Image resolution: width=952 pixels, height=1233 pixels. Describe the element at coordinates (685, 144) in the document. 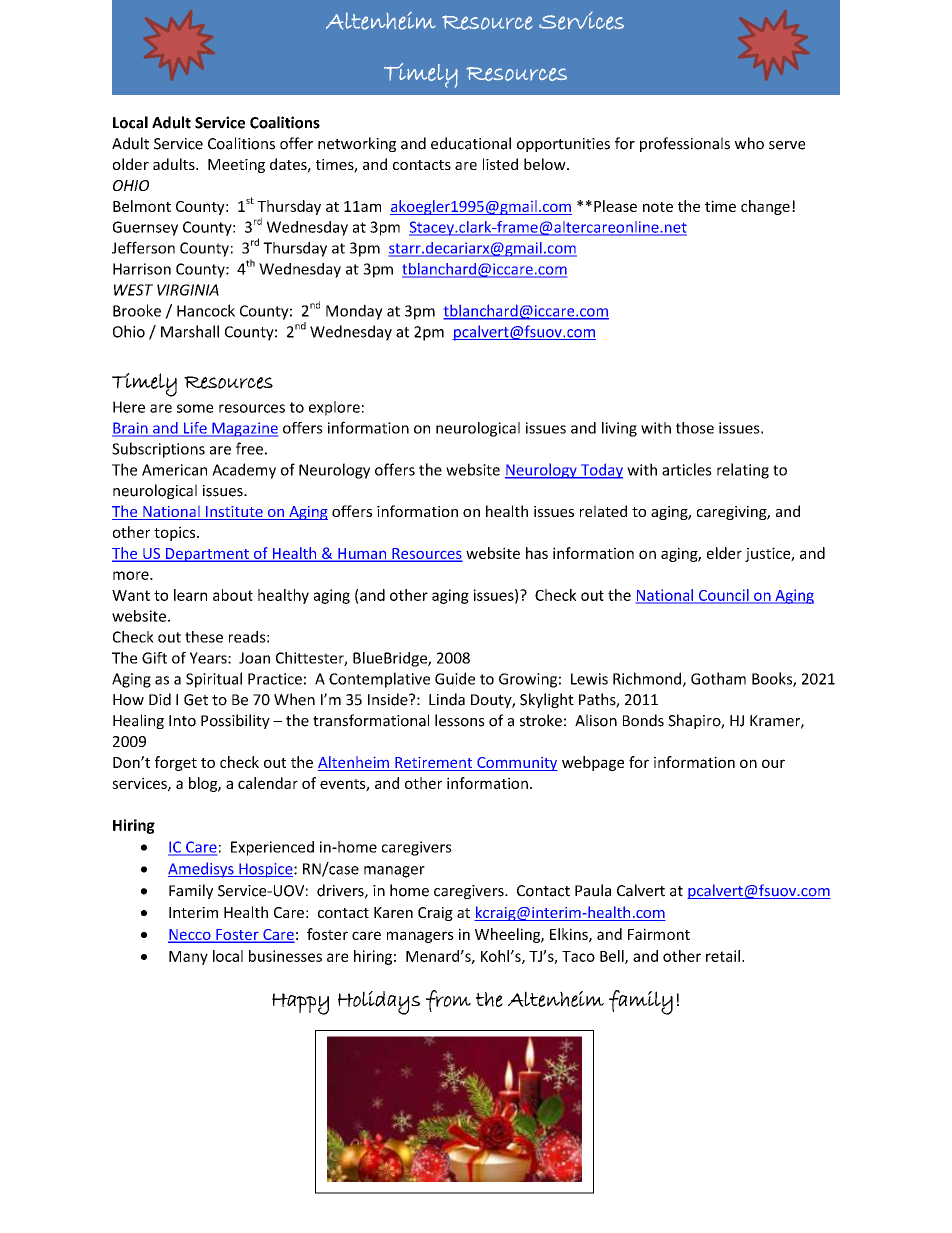

I see `professionals` at that location.
